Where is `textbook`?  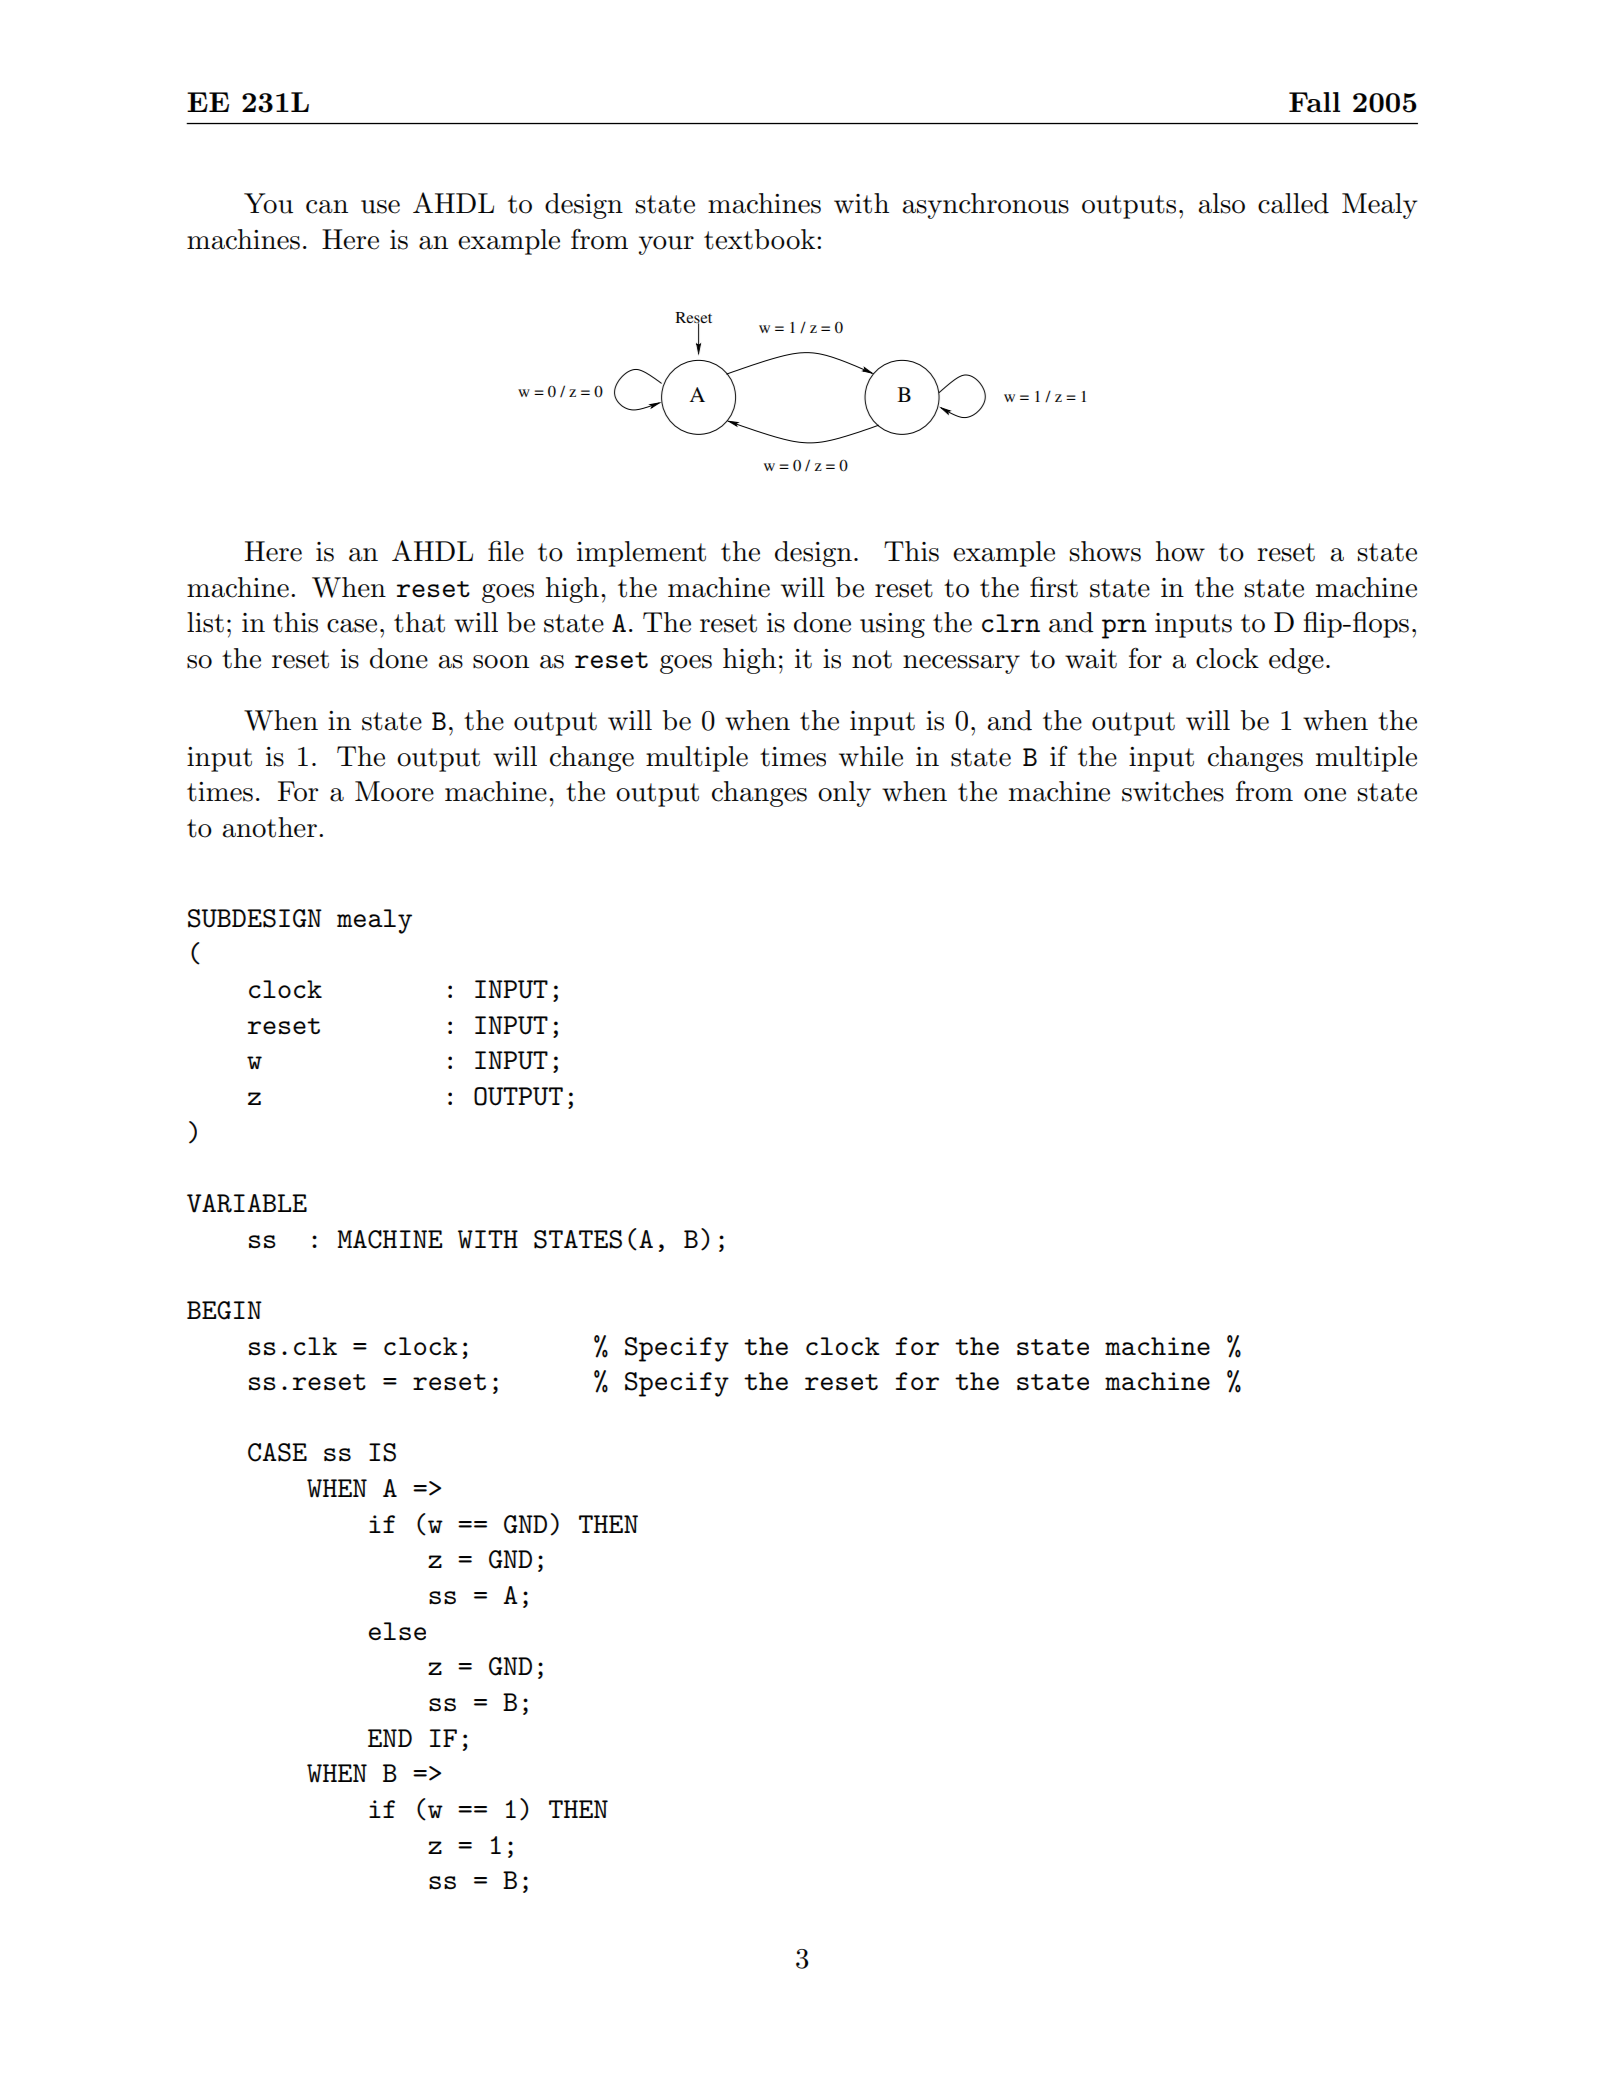
textbook is located at coordinates (761, 239).
